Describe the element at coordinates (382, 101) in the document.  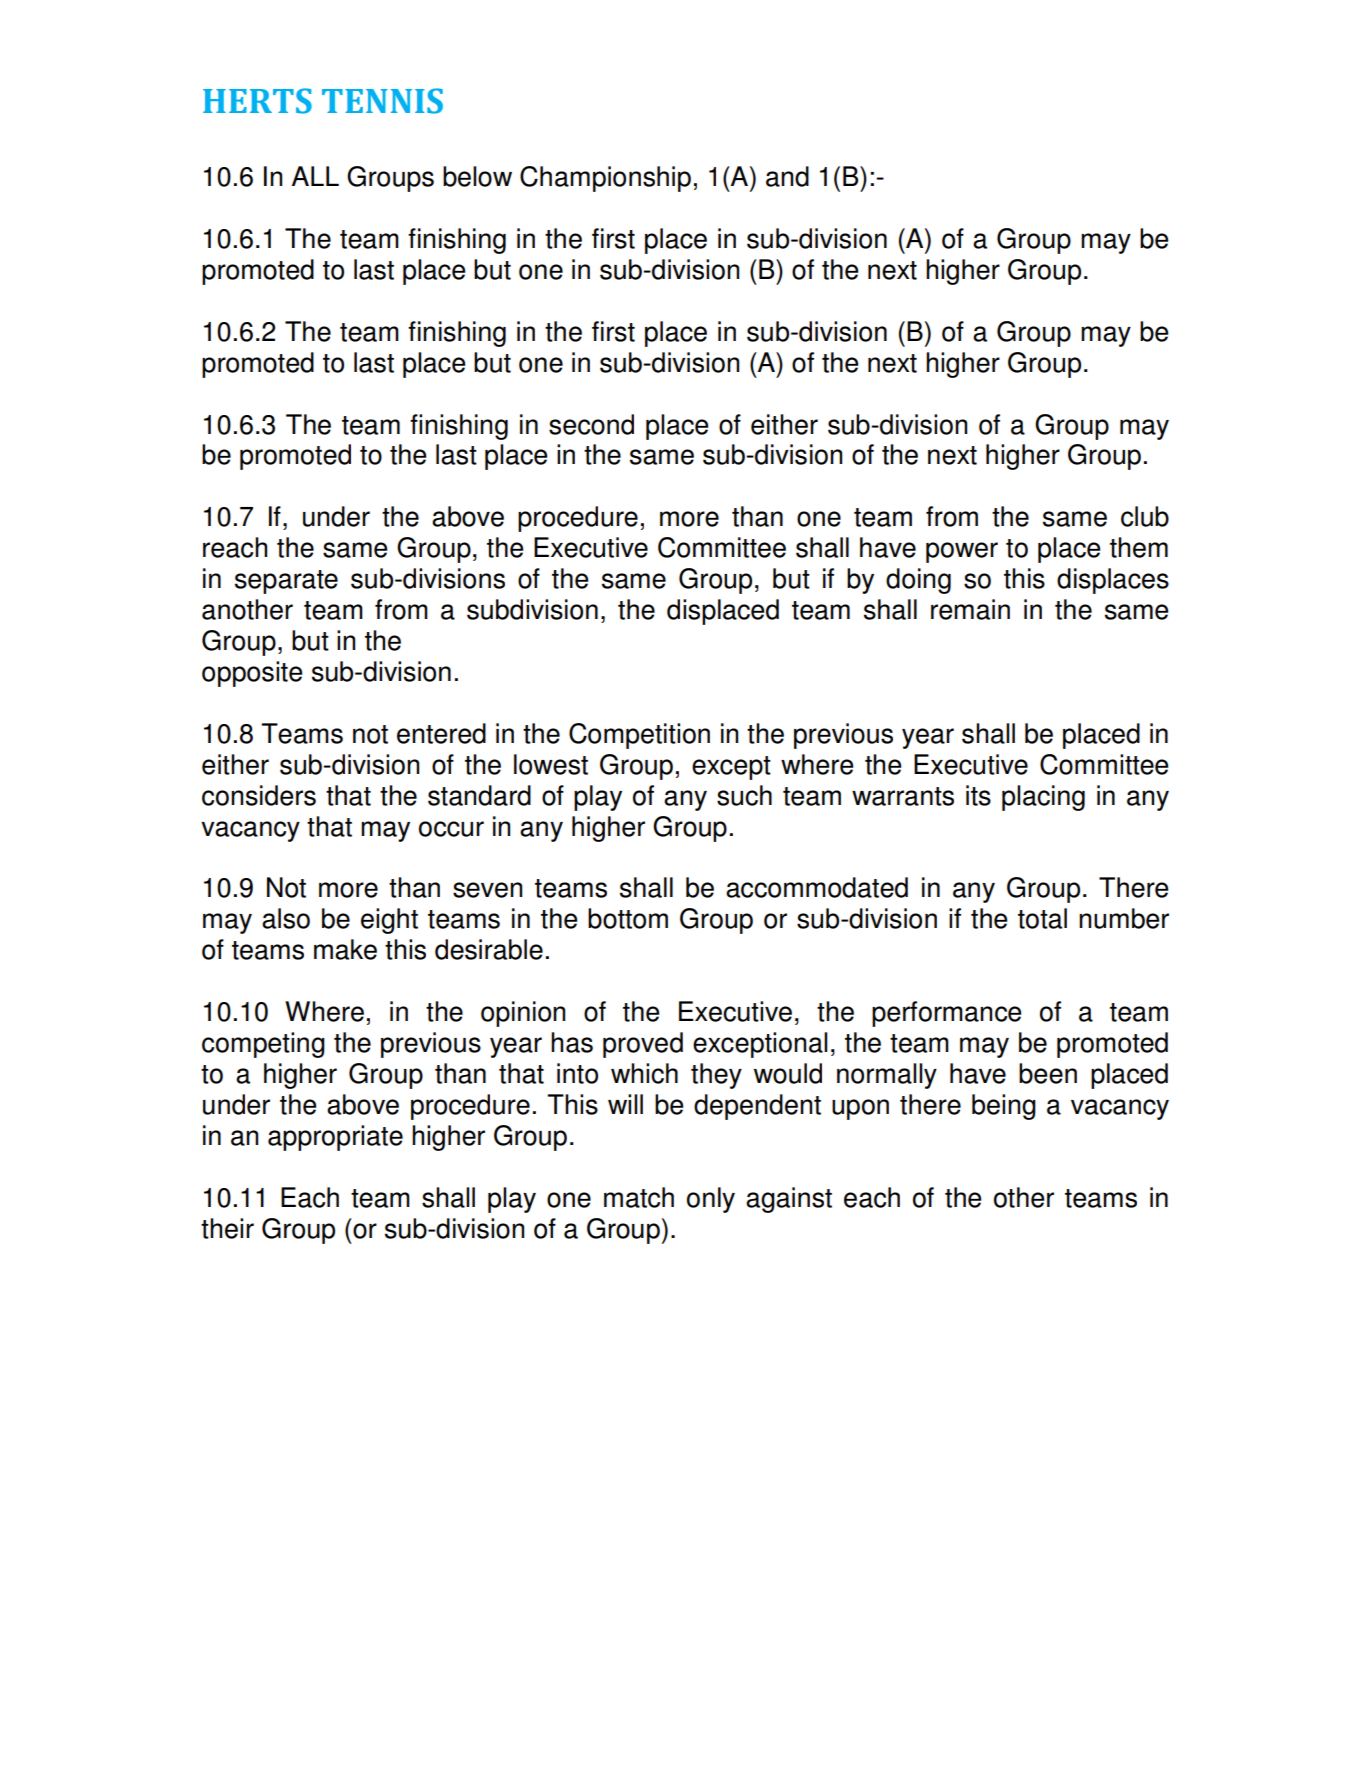
I see `TENNIS` at that location.
